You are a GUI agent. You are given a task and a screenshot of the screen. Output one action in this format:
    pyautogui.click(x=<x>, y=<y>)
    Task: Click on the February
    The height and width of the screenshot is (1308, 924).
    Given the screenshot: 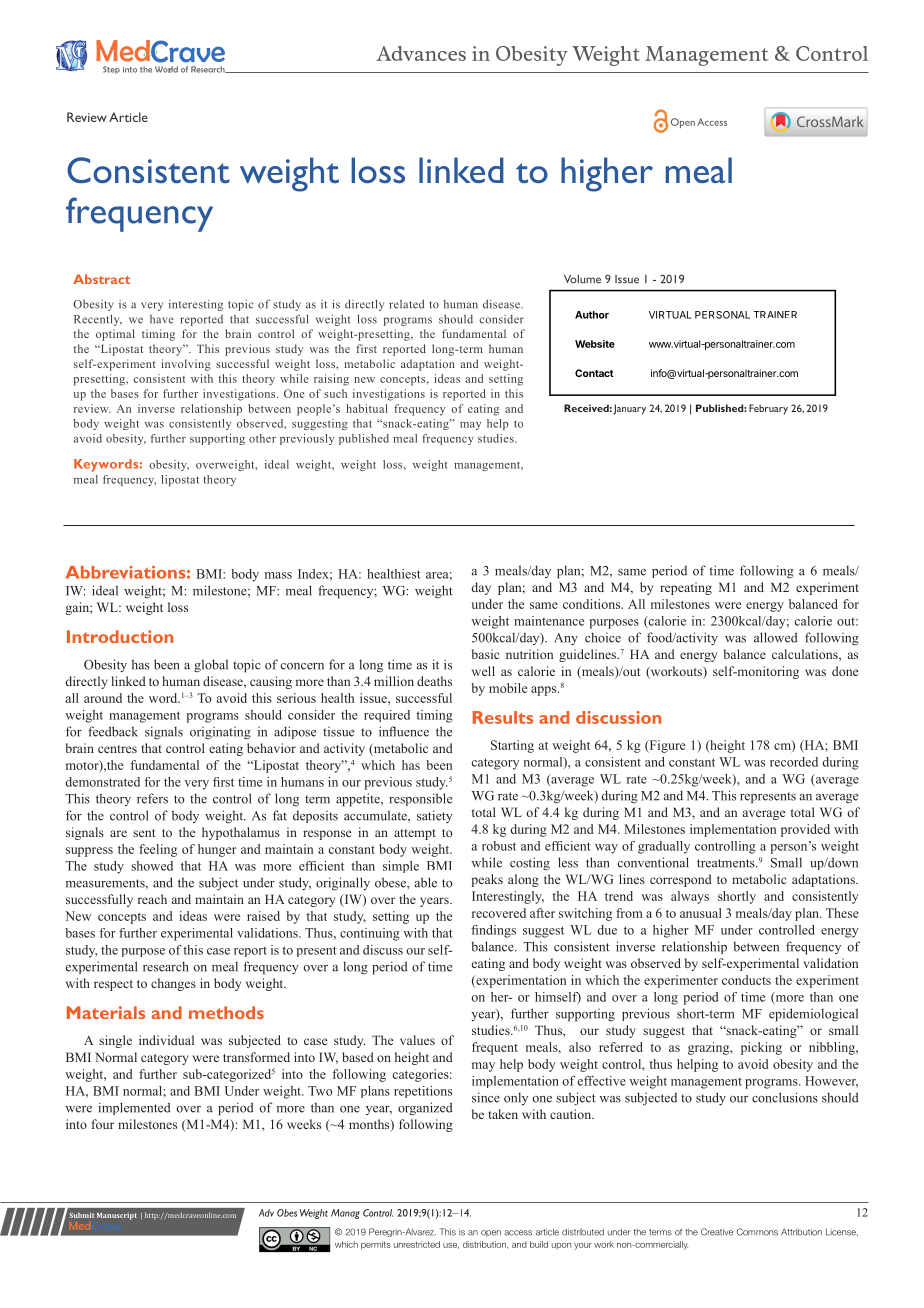 What is the action you would take?
    pyautogui.click(x=768, y=409)
